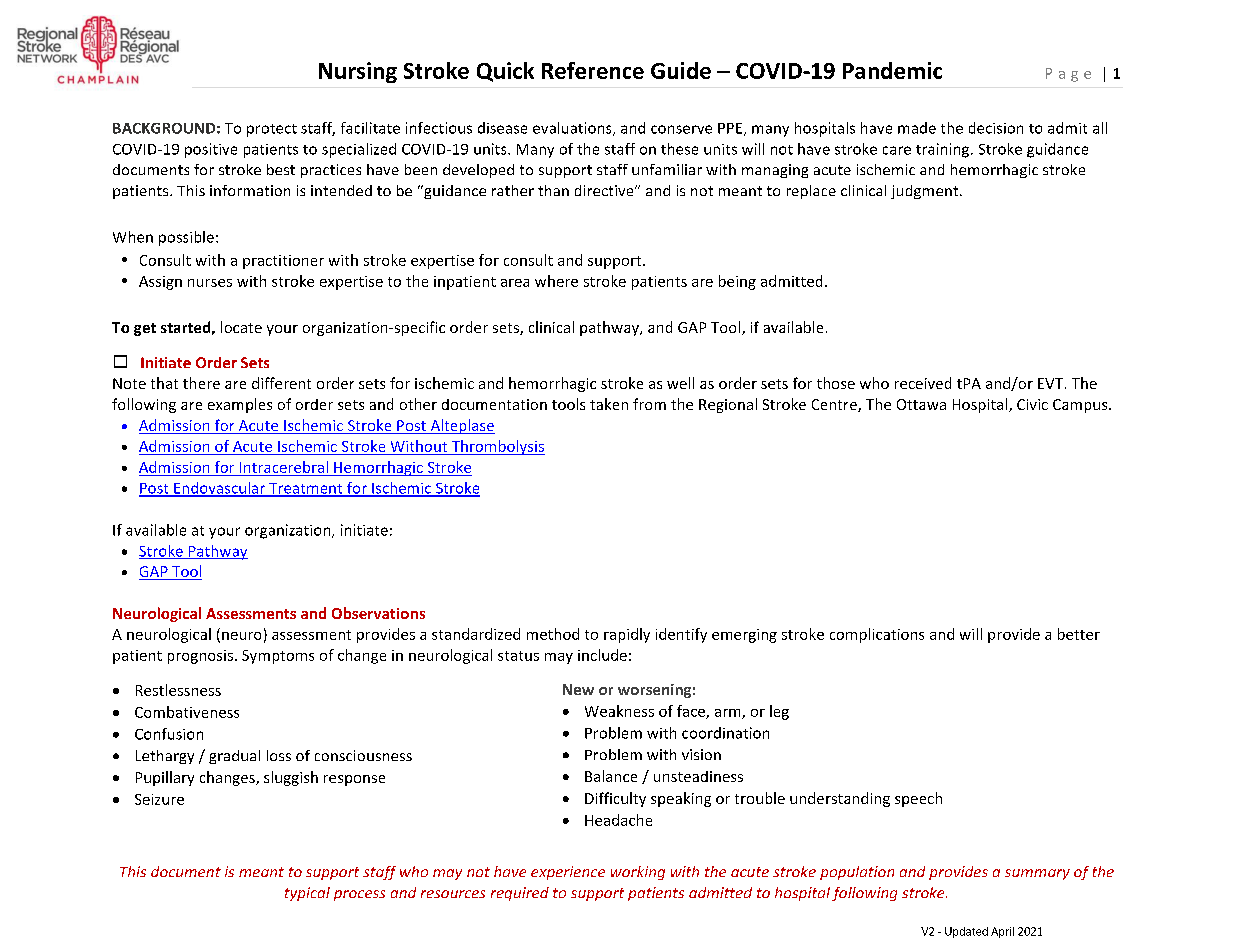  I want to click on decision, so click(996, 128).
